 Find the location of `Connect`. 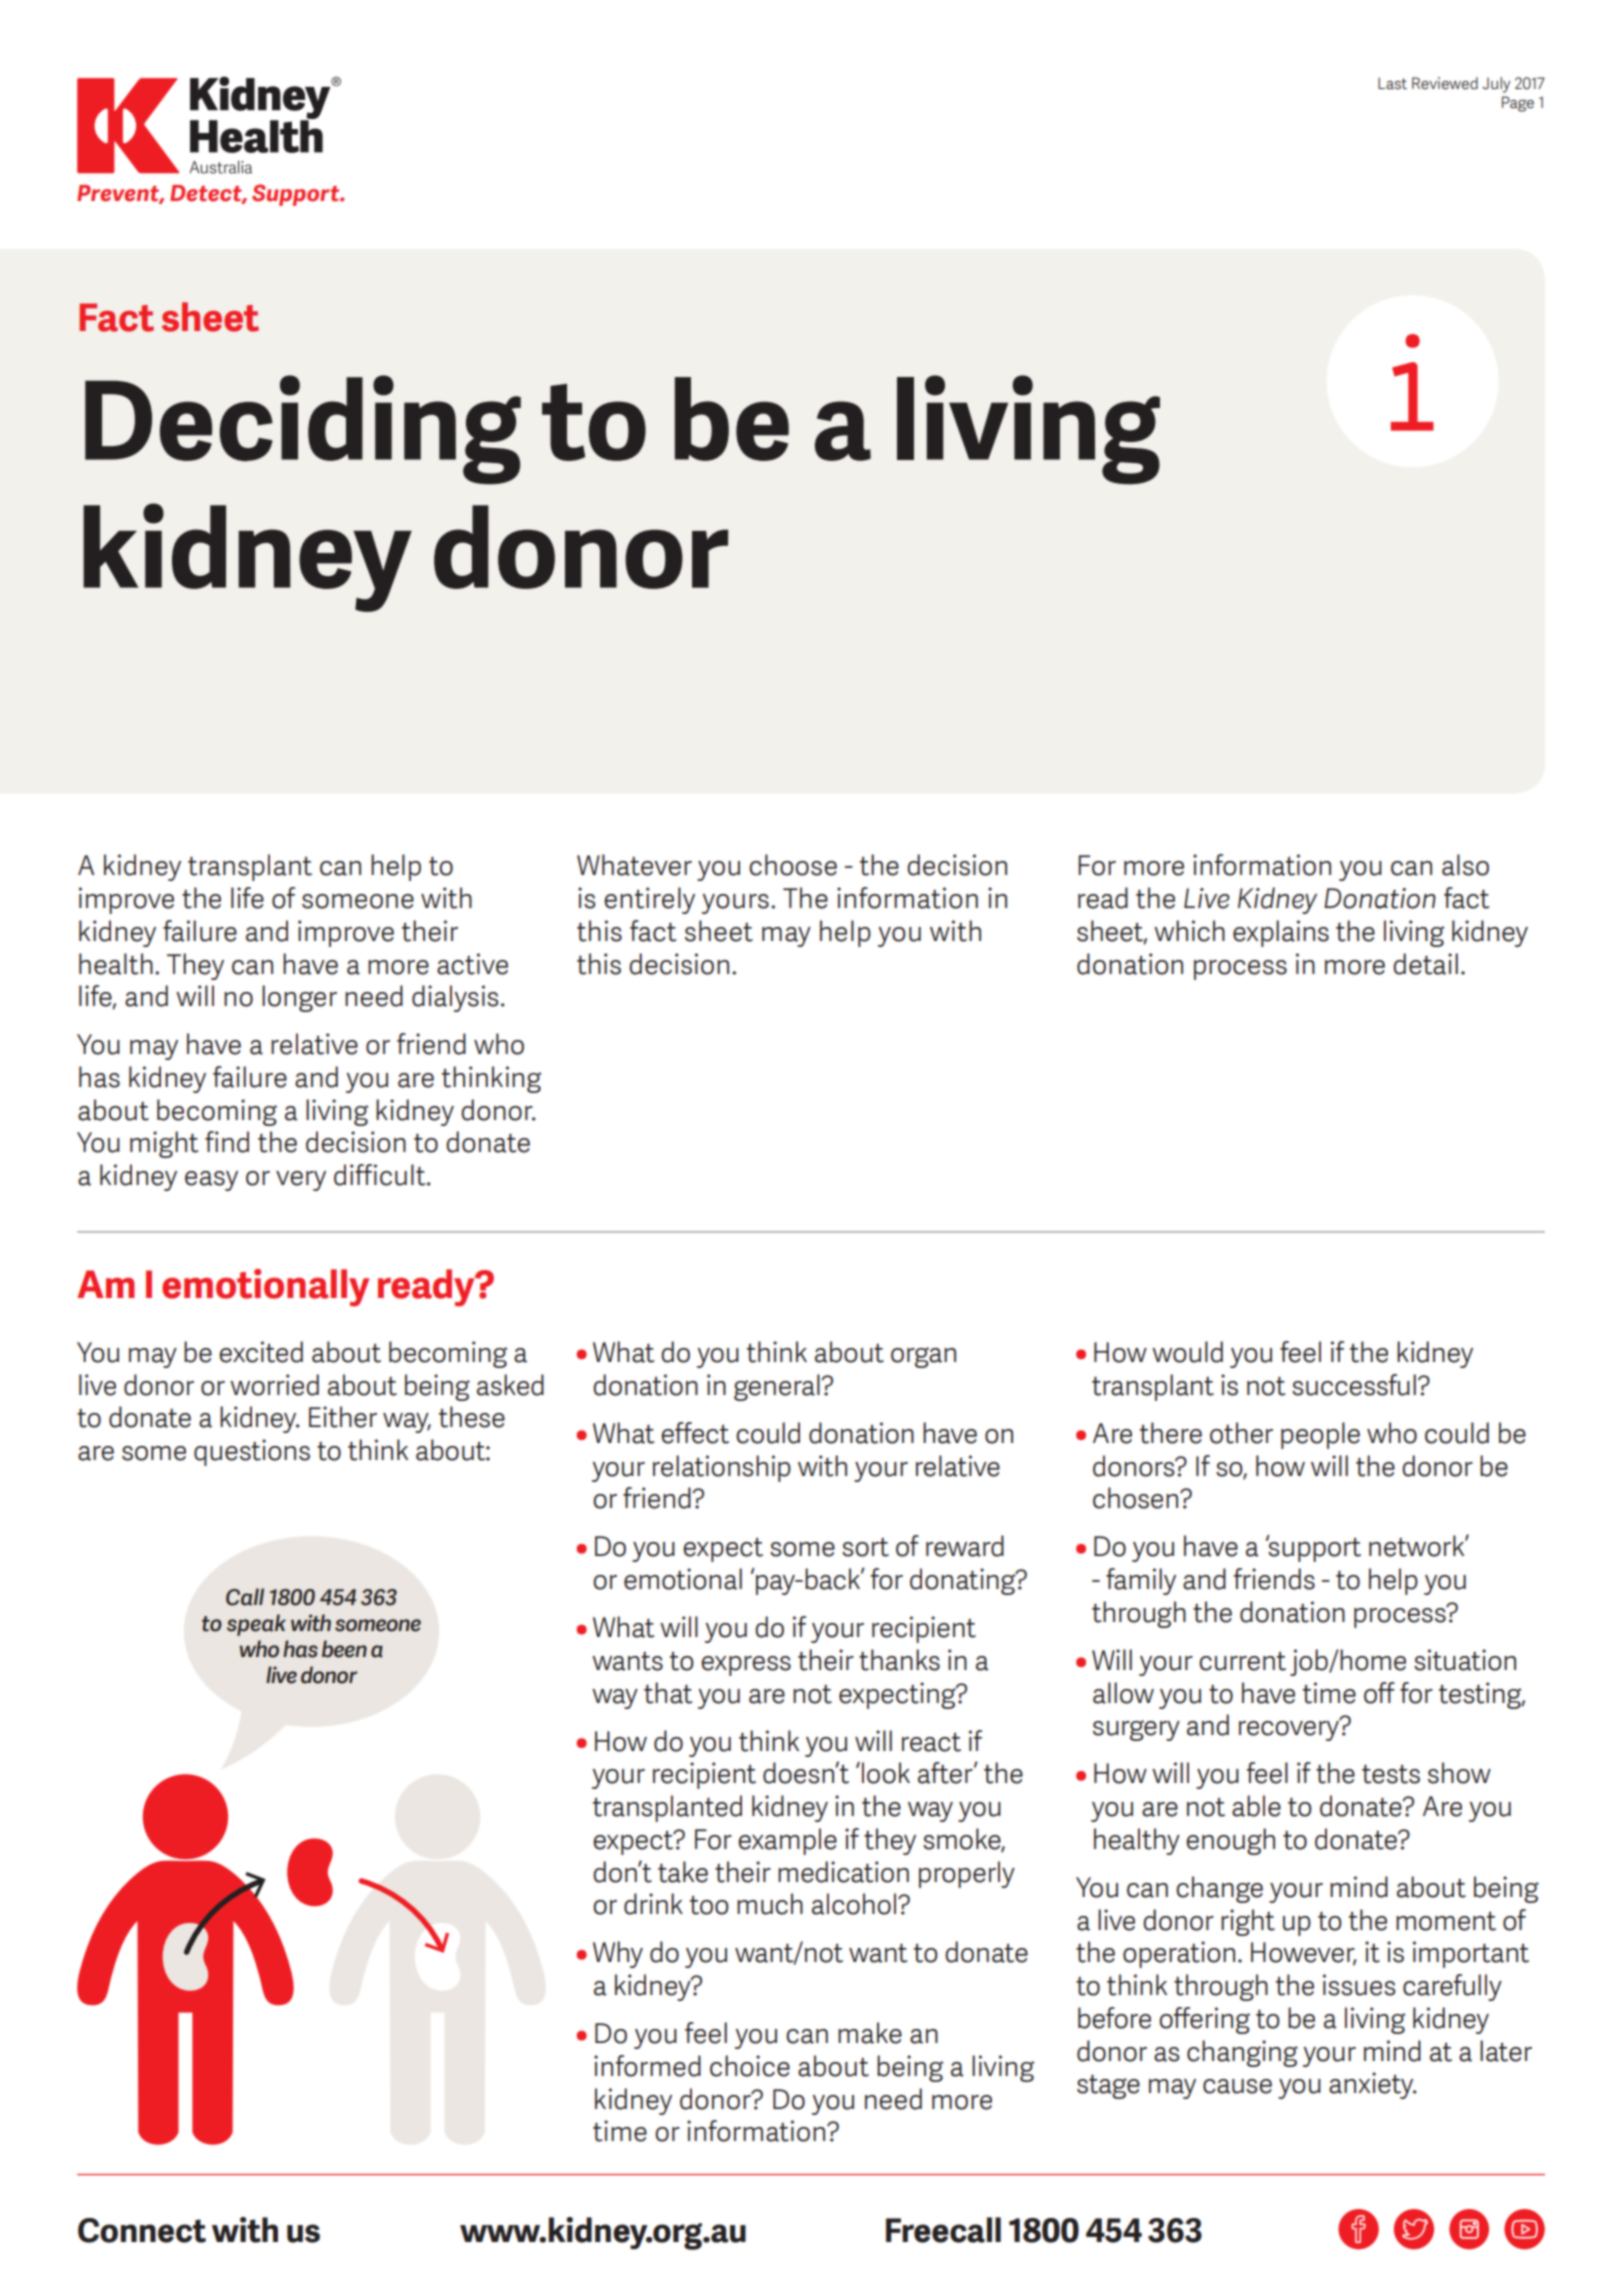

Connect is located at coordinates (142, 2230).
